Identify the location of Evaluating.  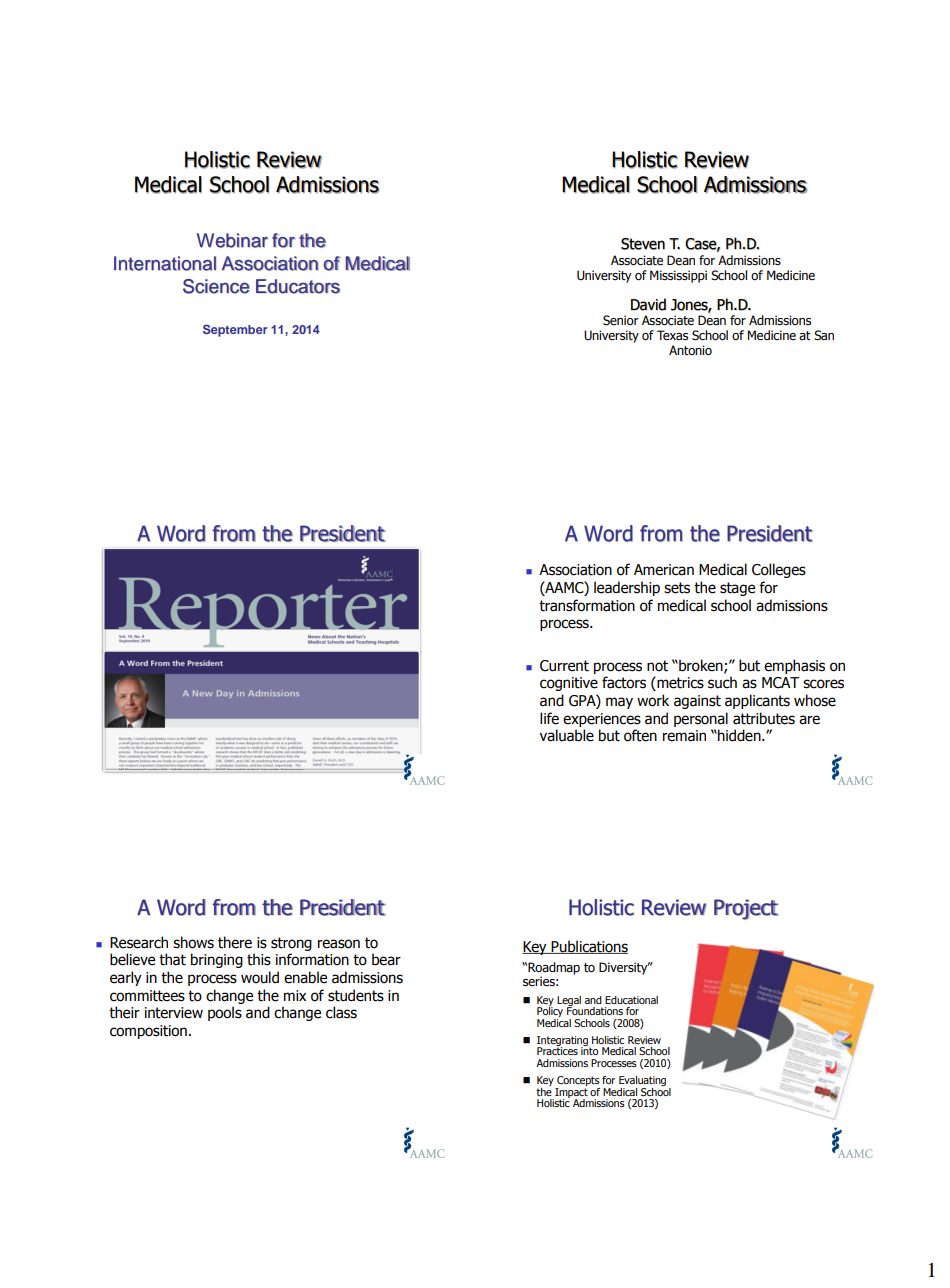
(642, 1082).
